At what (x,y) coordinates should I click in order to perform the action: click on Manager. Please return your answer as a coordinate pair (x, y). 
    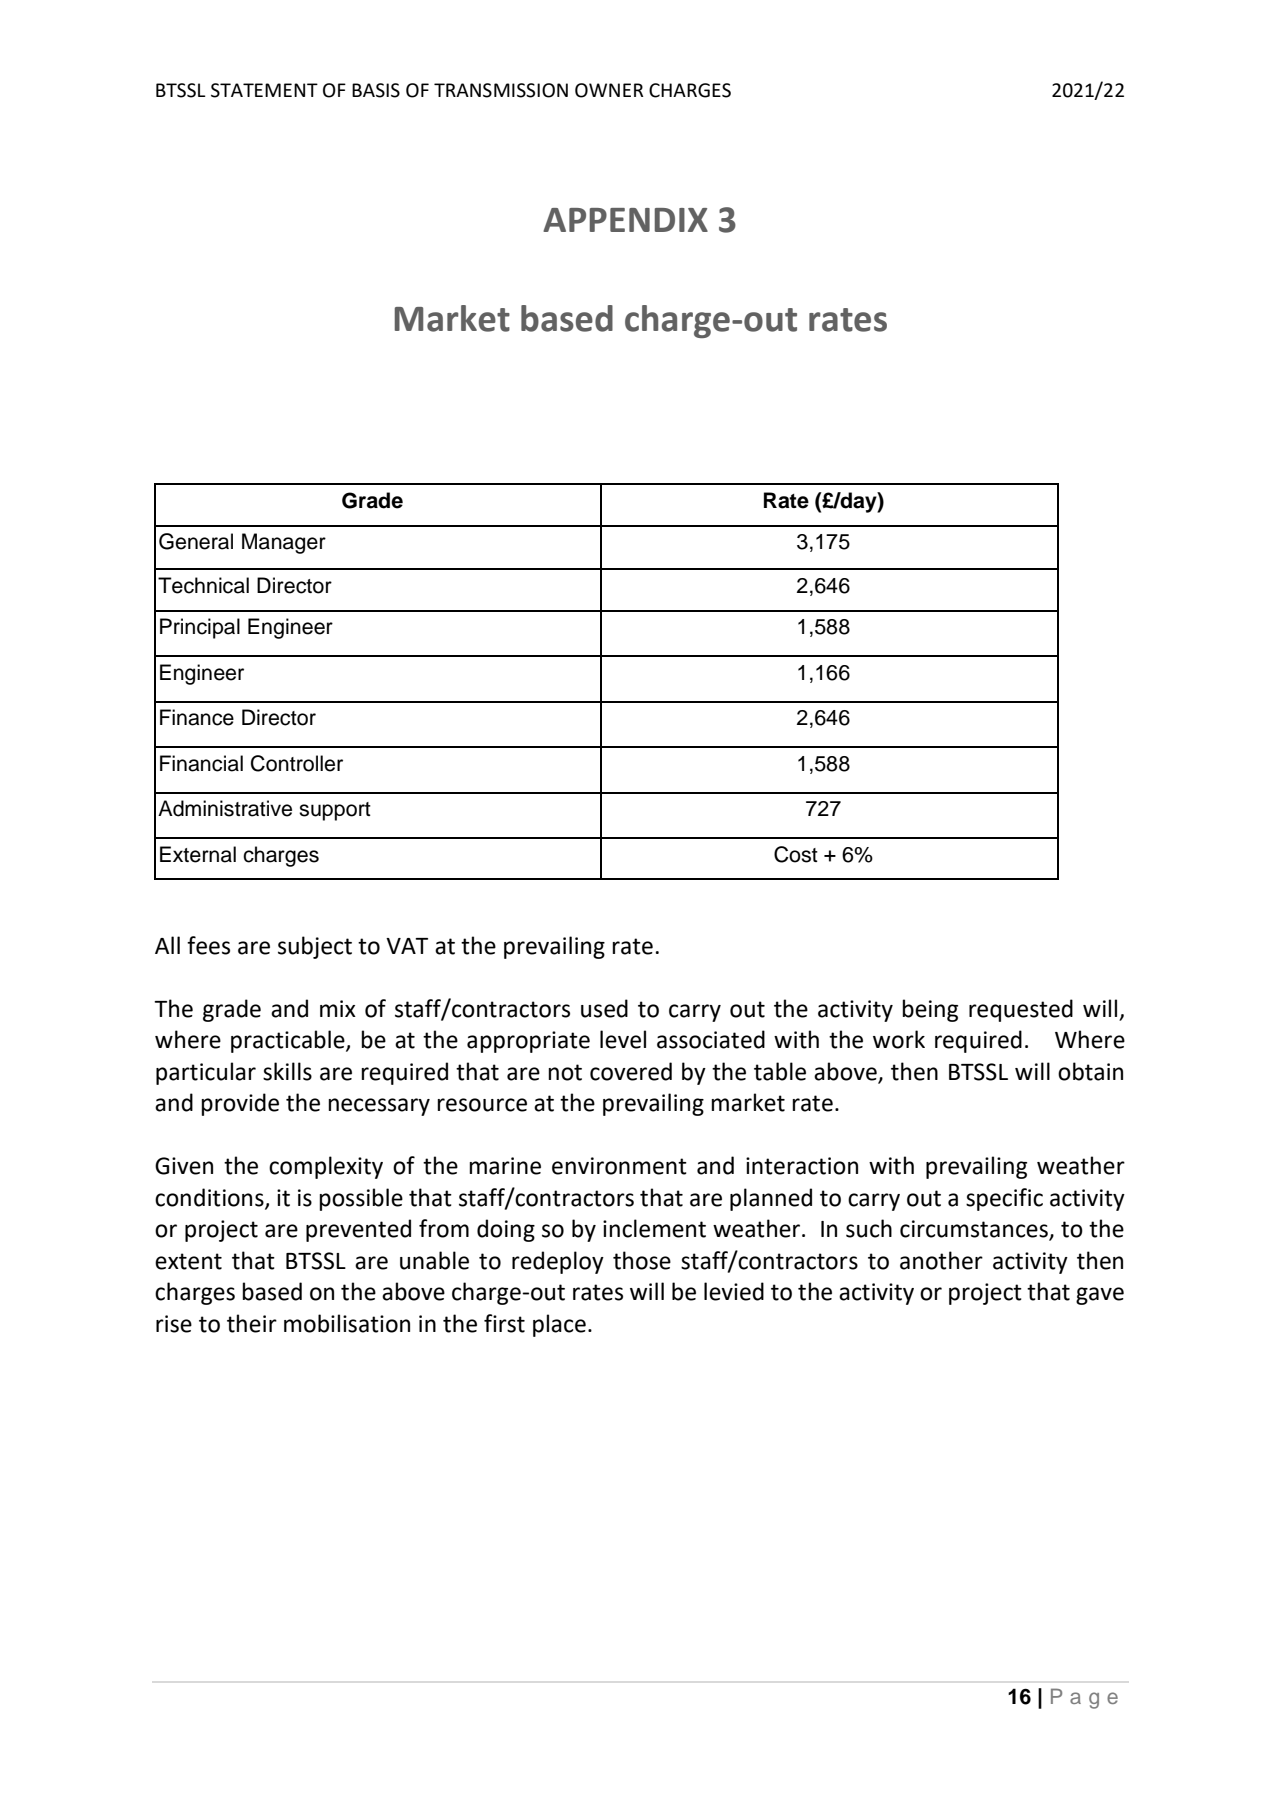
    Looking at the image, I should click on (284, 543).
